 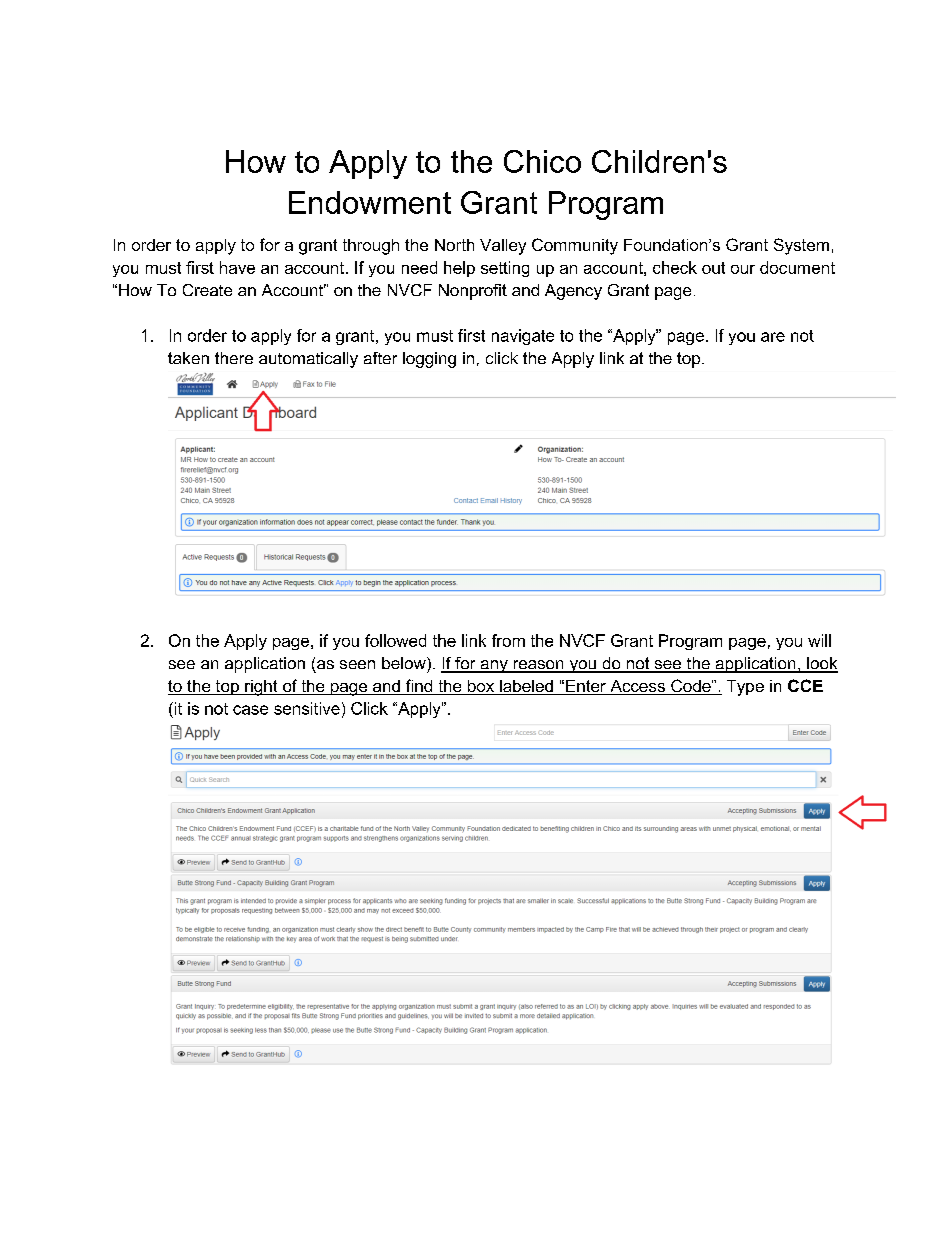 I want to click on right, so click(x=261, y=688).
